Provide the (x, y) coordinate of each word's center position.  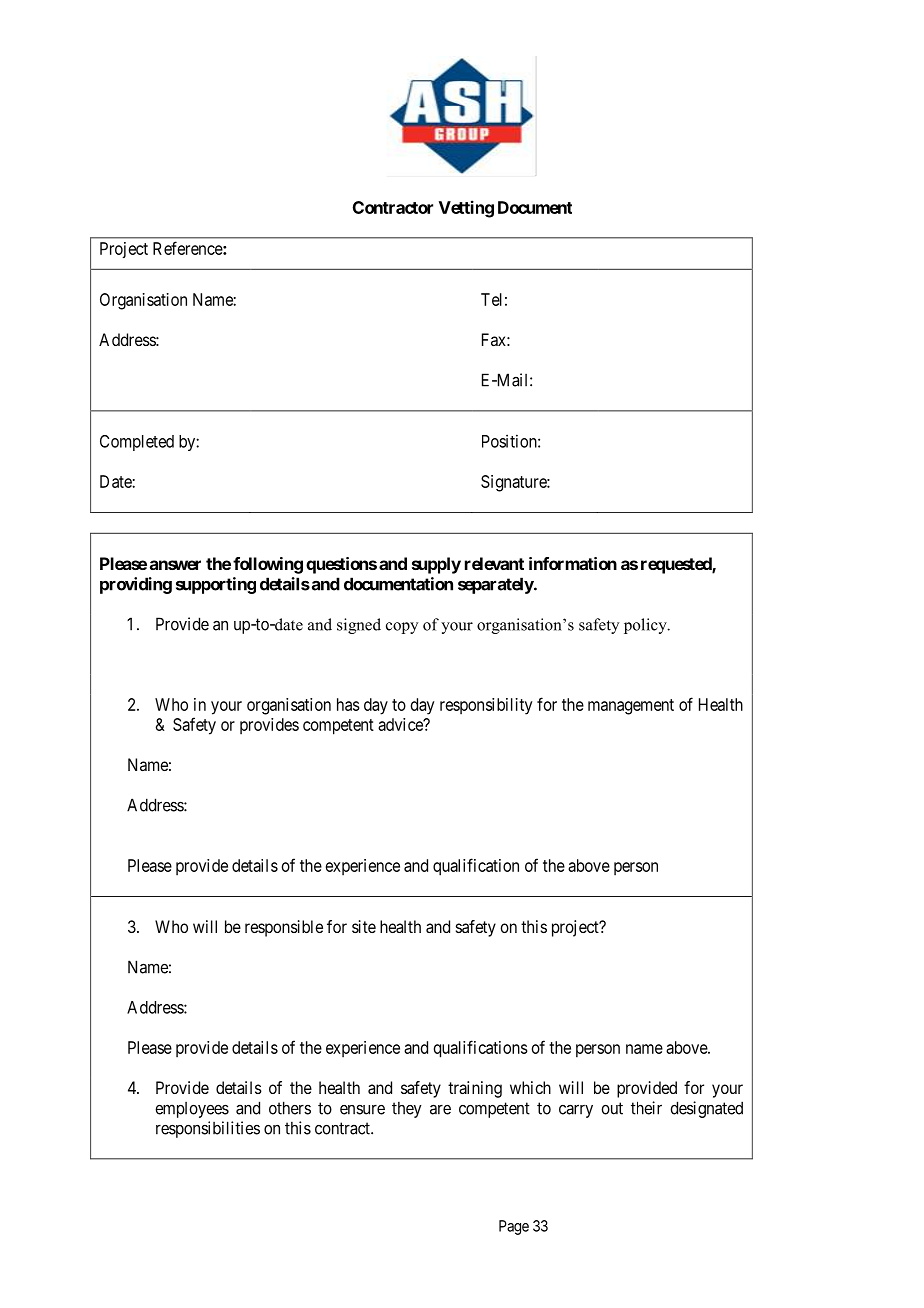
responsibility (486, 706)
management (631, 707)
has (348, 704)
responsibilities (208, 1129)
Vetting (466, 209)
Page (514, 1227)
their (646, 1108)
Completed (137, 443)
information (573, 563)
